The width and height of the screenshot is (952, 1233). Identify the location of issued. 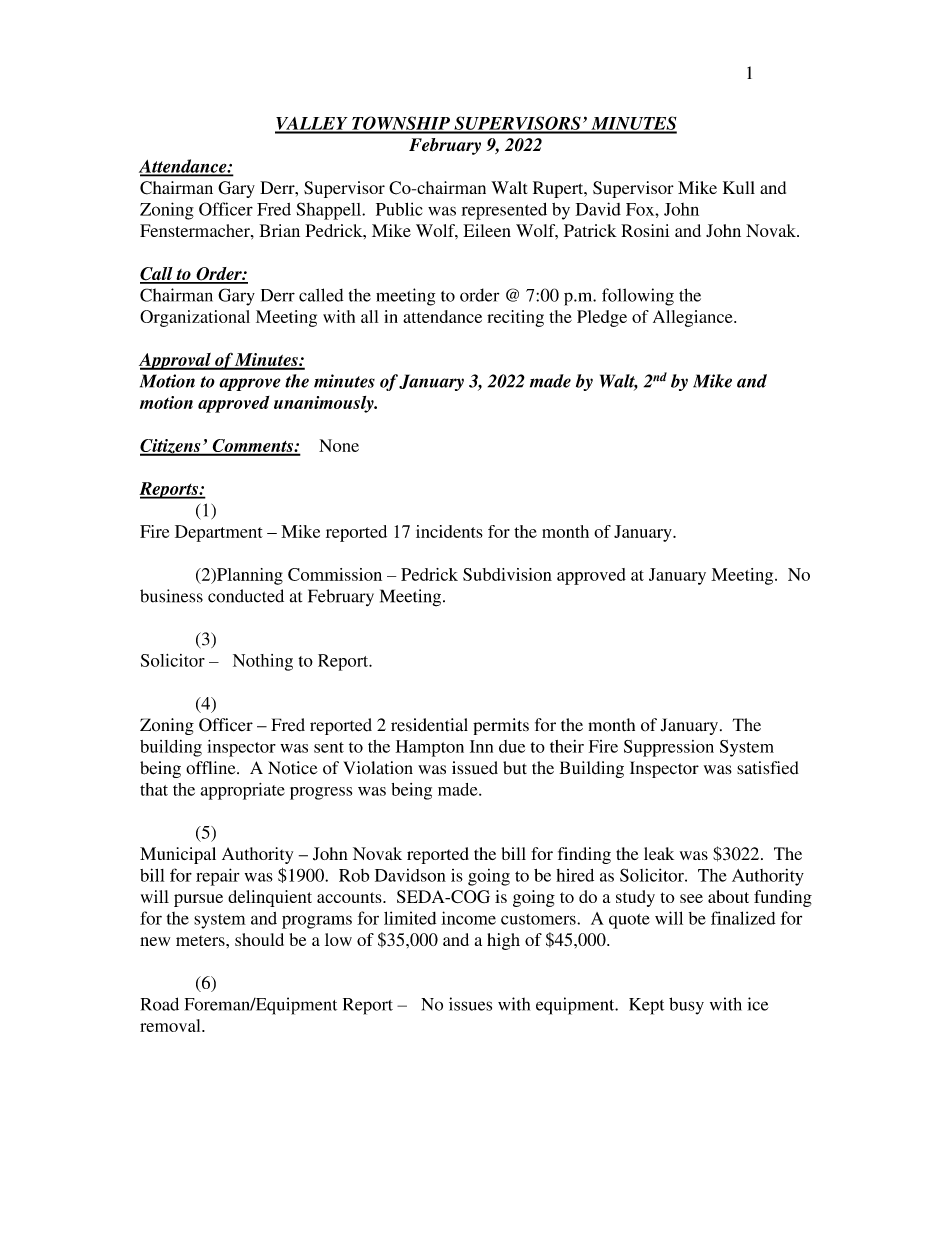
(475, 768).
